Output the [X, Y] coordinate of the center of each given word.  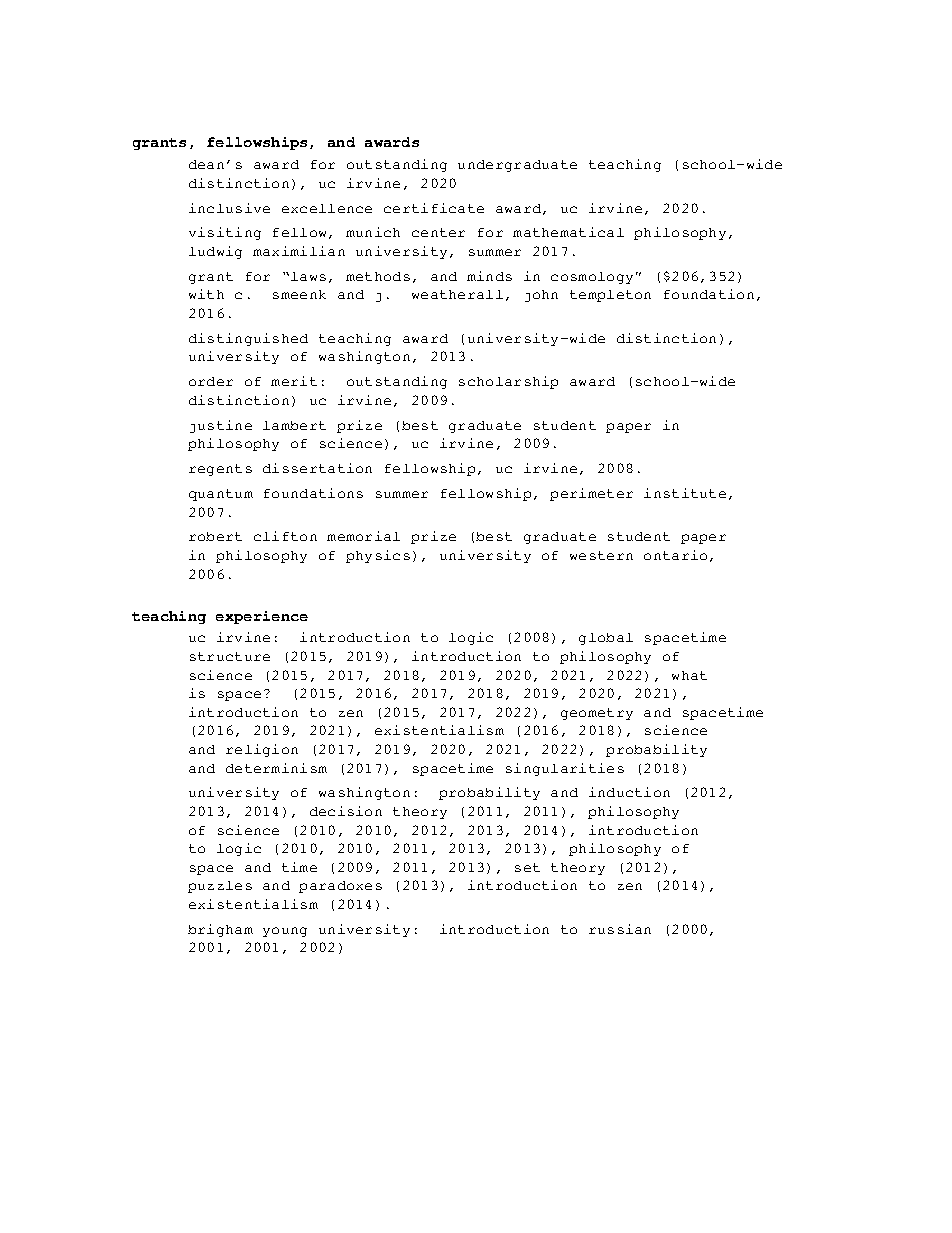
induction [629, 792]
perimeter [591, 494]
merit [294, 381]
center [438, 232]
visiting [225, 233]
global [606, 639]
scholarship [508, 382]
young [285, 932]
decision [346, 811]
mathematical [568, 232]
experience [262, 617]
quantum [221, 495]
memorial [363, 536]
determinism [276, 768]
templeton [610, 296]
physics [378, 556]
